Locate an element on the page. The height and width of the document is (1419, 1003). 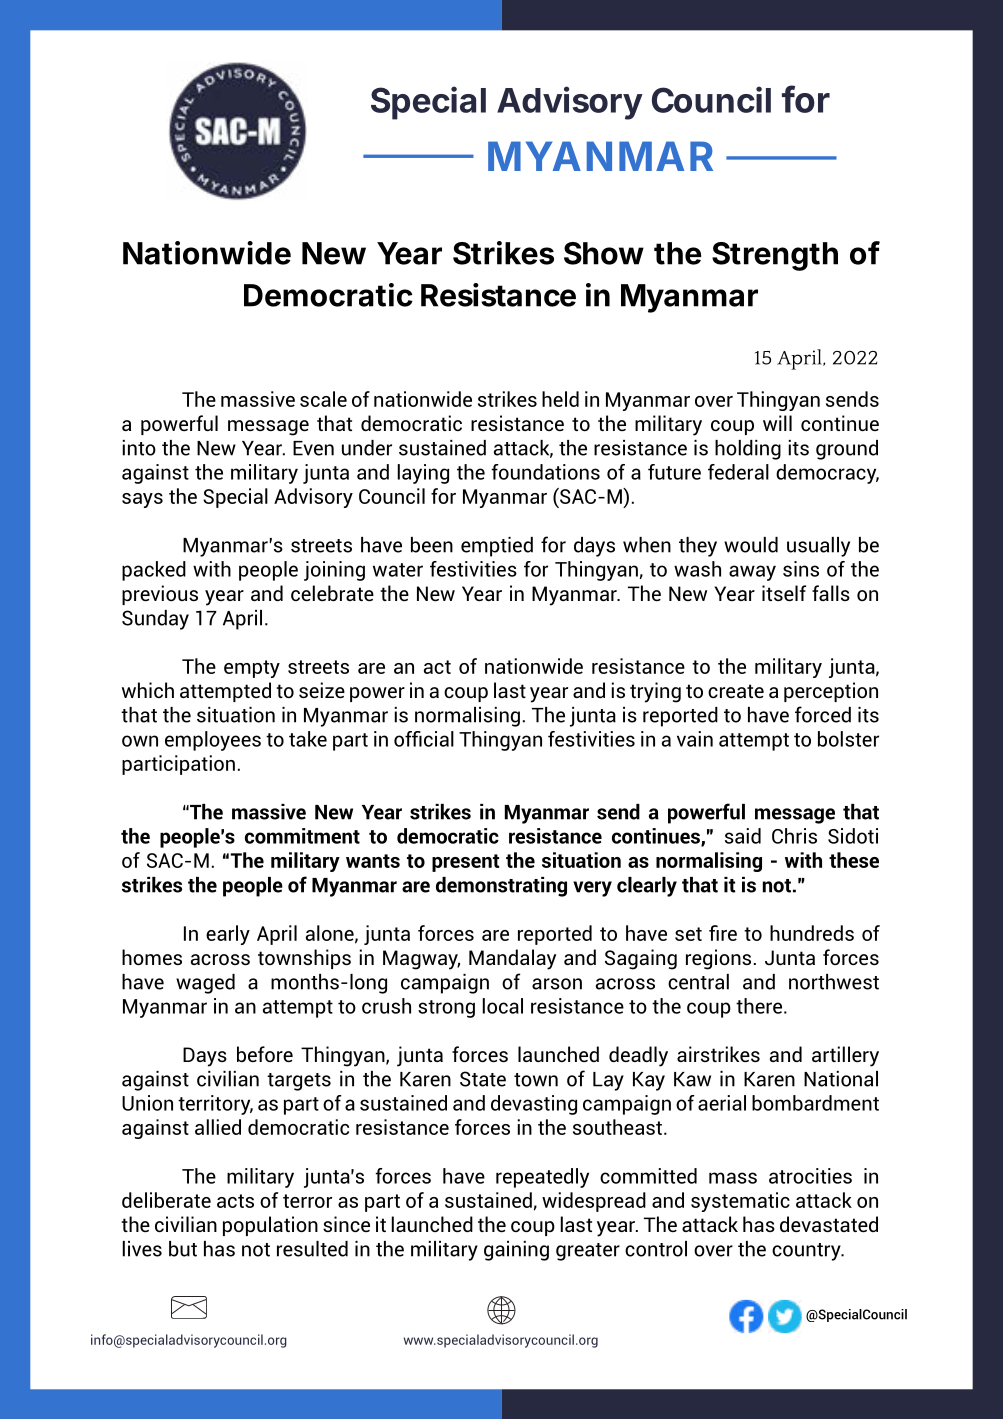
emptied is located at coordinates (497, 547).
